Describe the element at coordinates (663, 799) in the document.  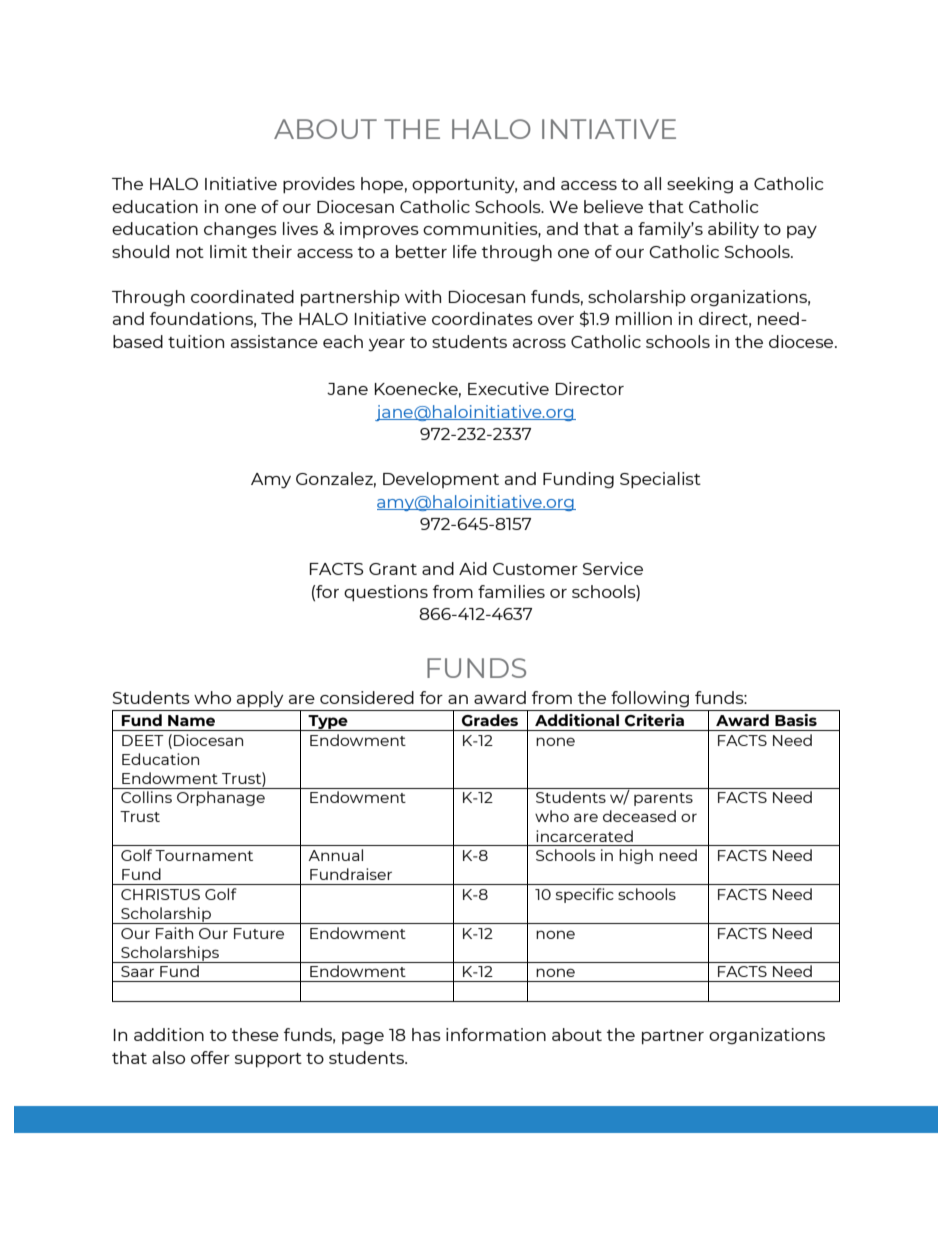
I see `parents` at that location.
